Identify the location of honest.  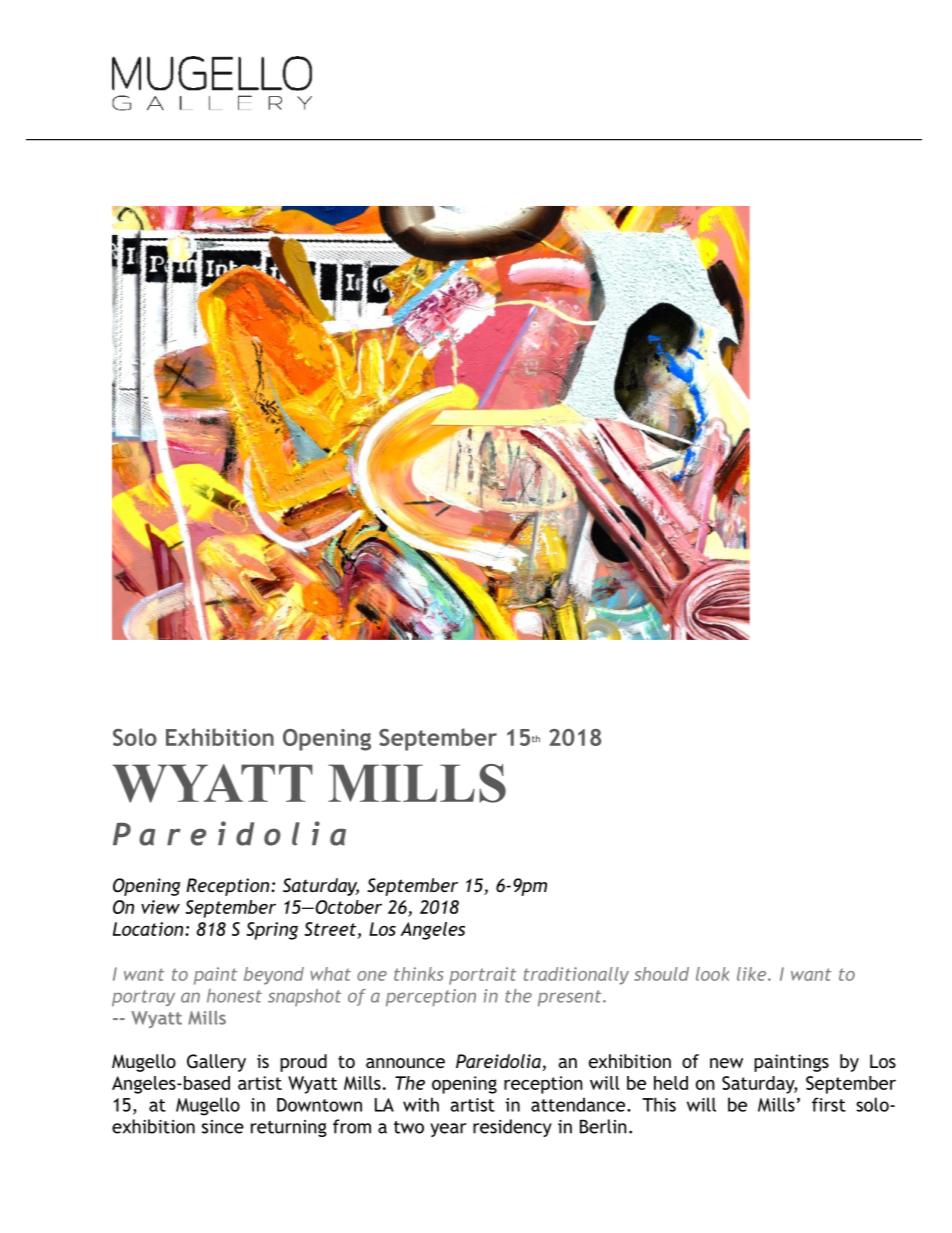
(234, 996).
